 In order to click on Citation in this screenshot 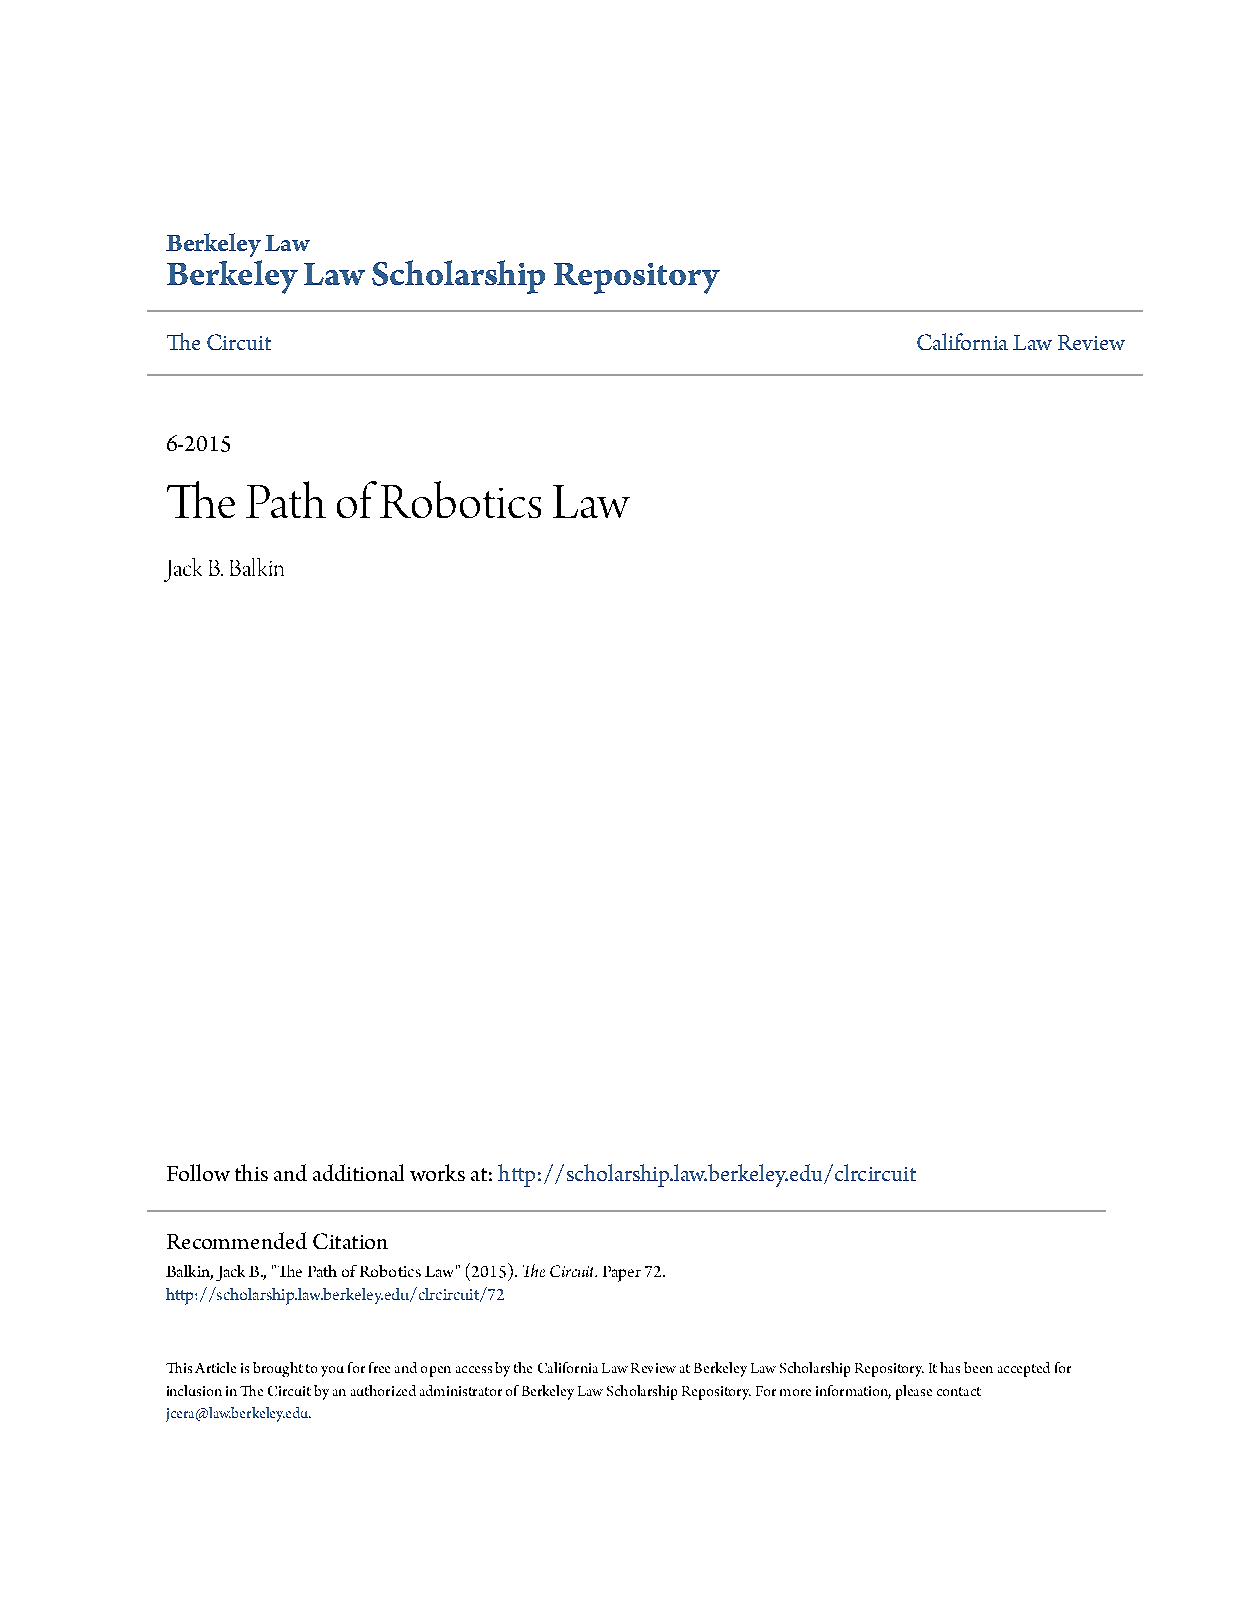, I will do `click(350, 1241)`.
